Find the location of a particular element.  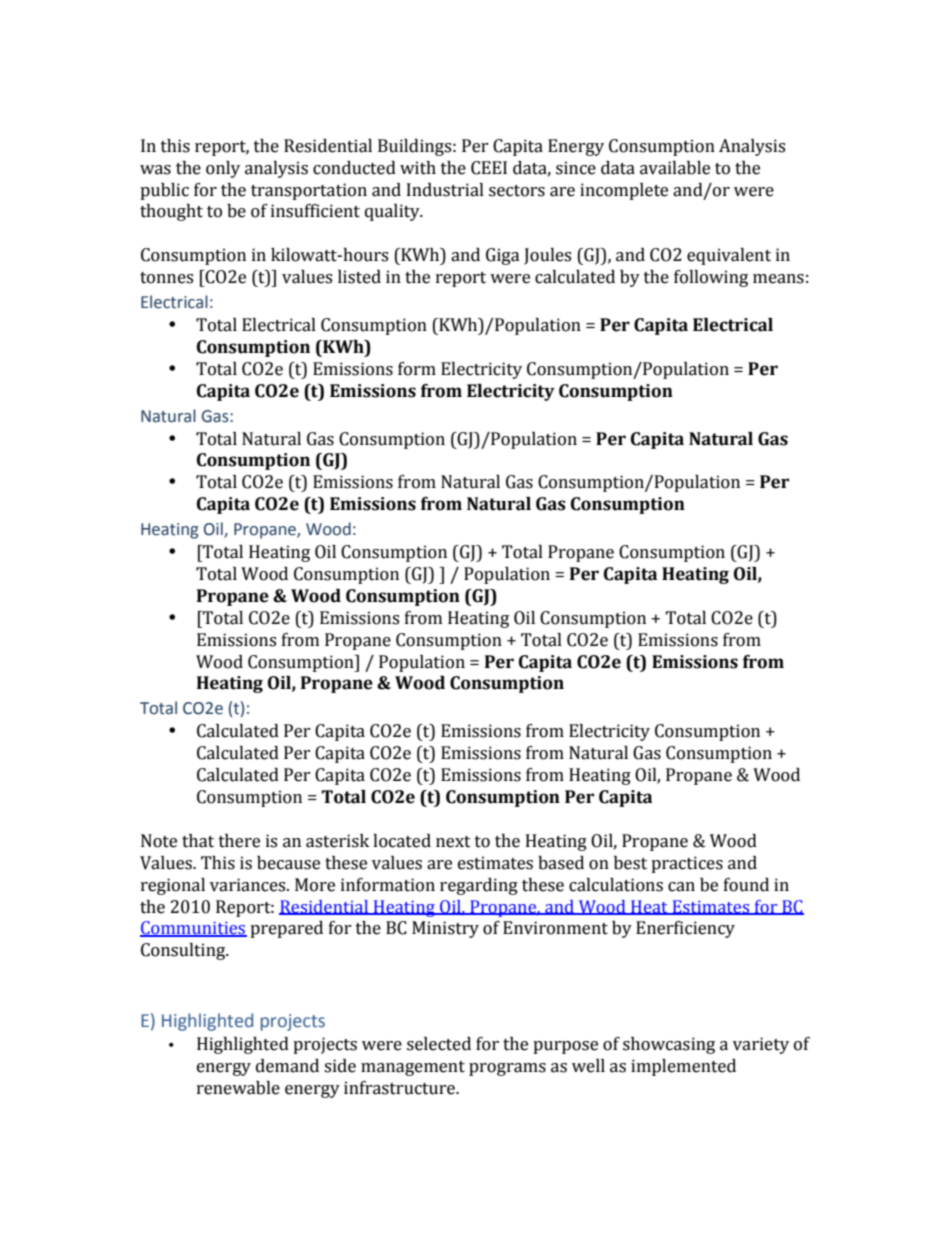

there is located at coordinates (239, 841).
